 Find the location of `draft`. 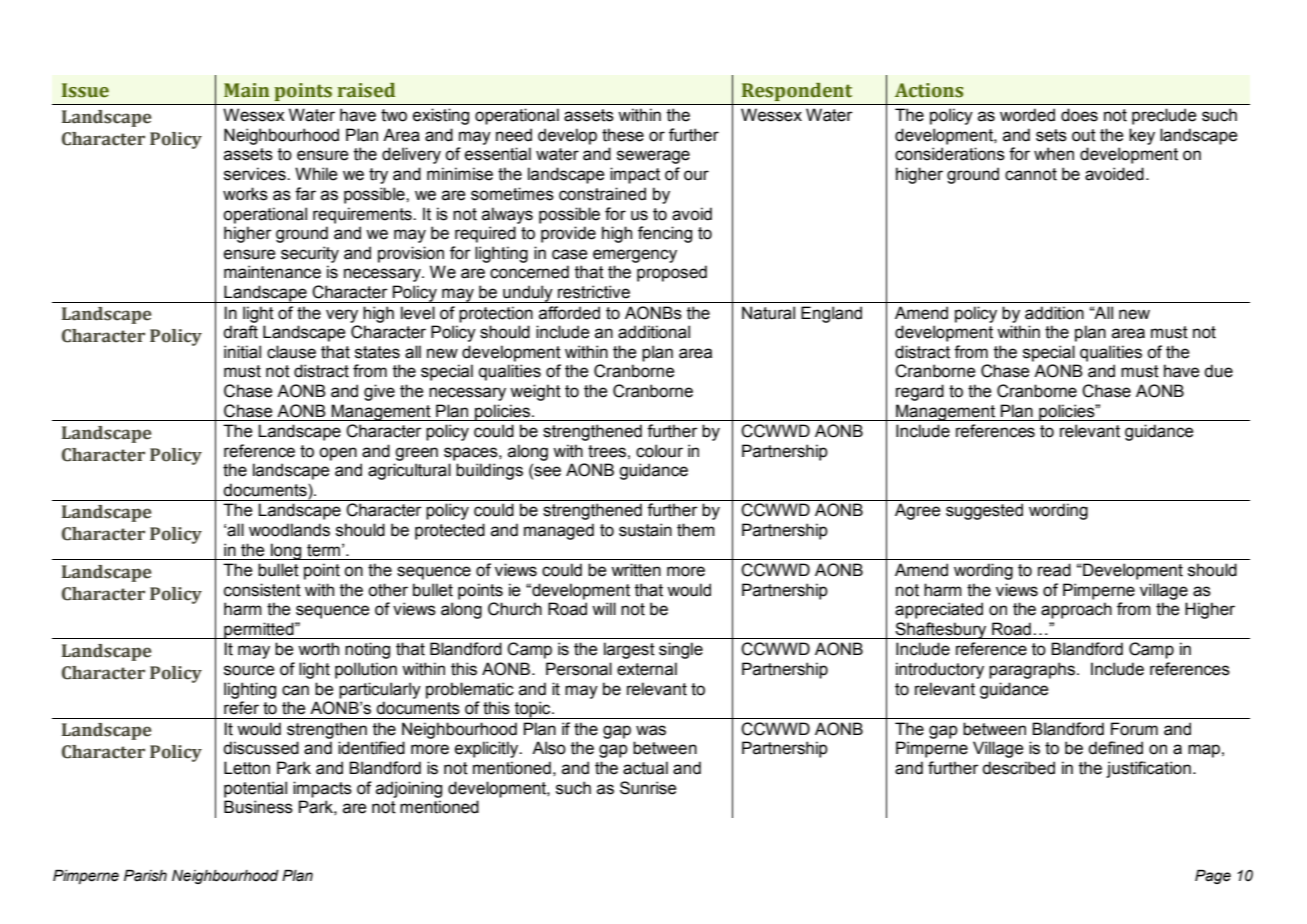

draft is located at coordinates (240, 332).
